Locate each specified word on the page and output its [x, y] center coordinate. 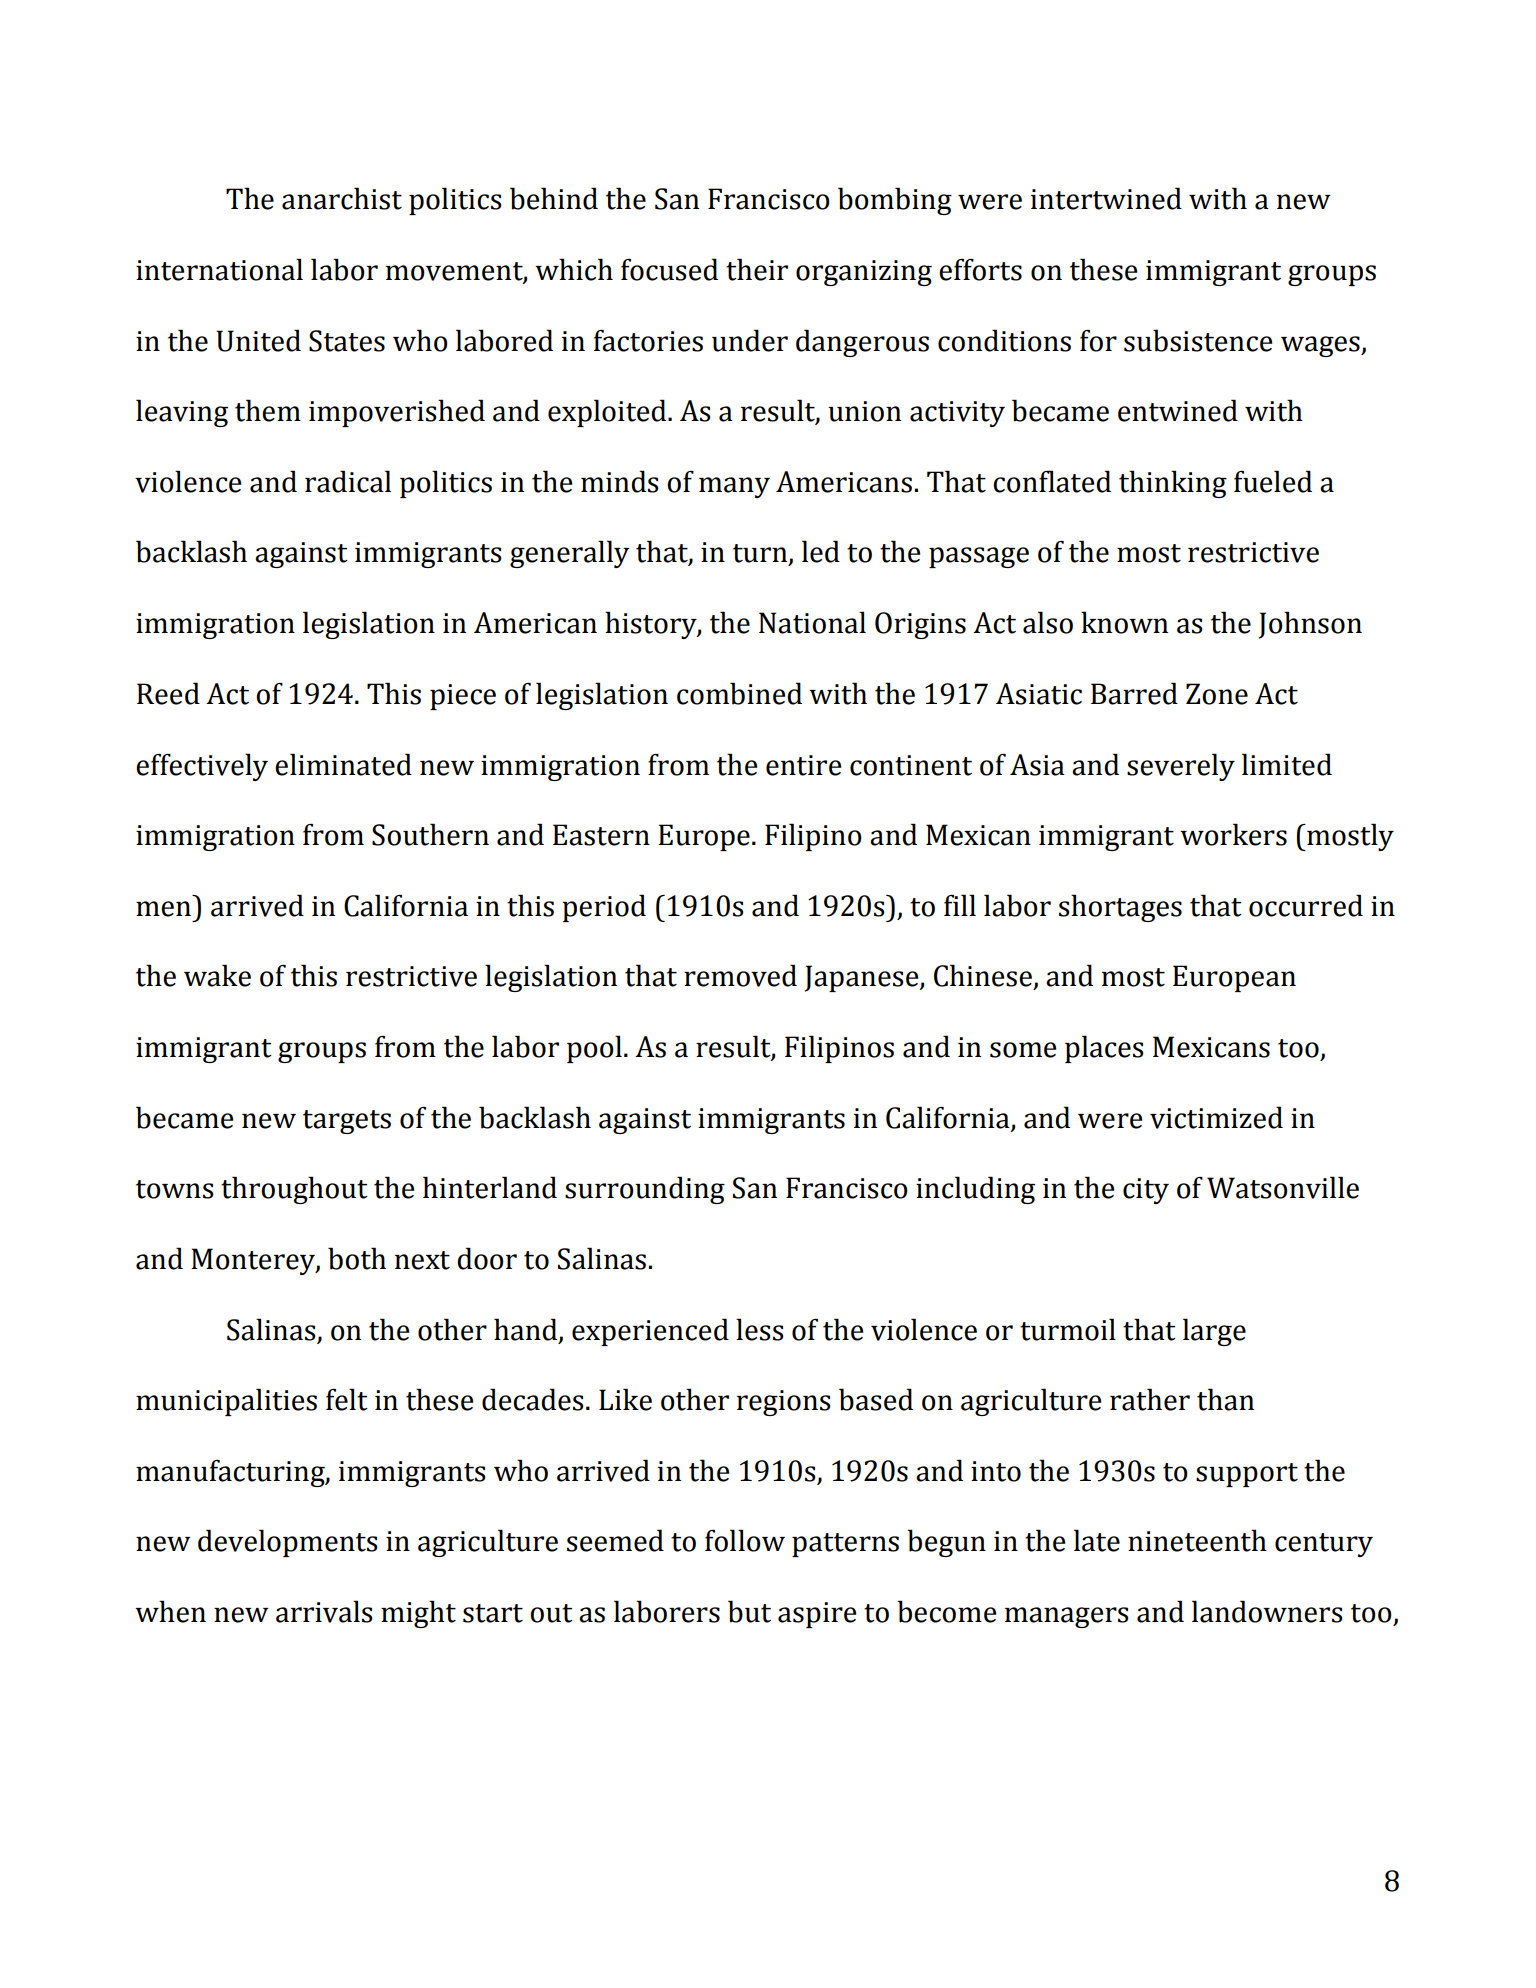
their [757, 269]
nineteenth [1197, 1540]
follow [745, 1540]
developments [288, 1543]
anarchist [342, 198]
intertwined [1106, 198]
